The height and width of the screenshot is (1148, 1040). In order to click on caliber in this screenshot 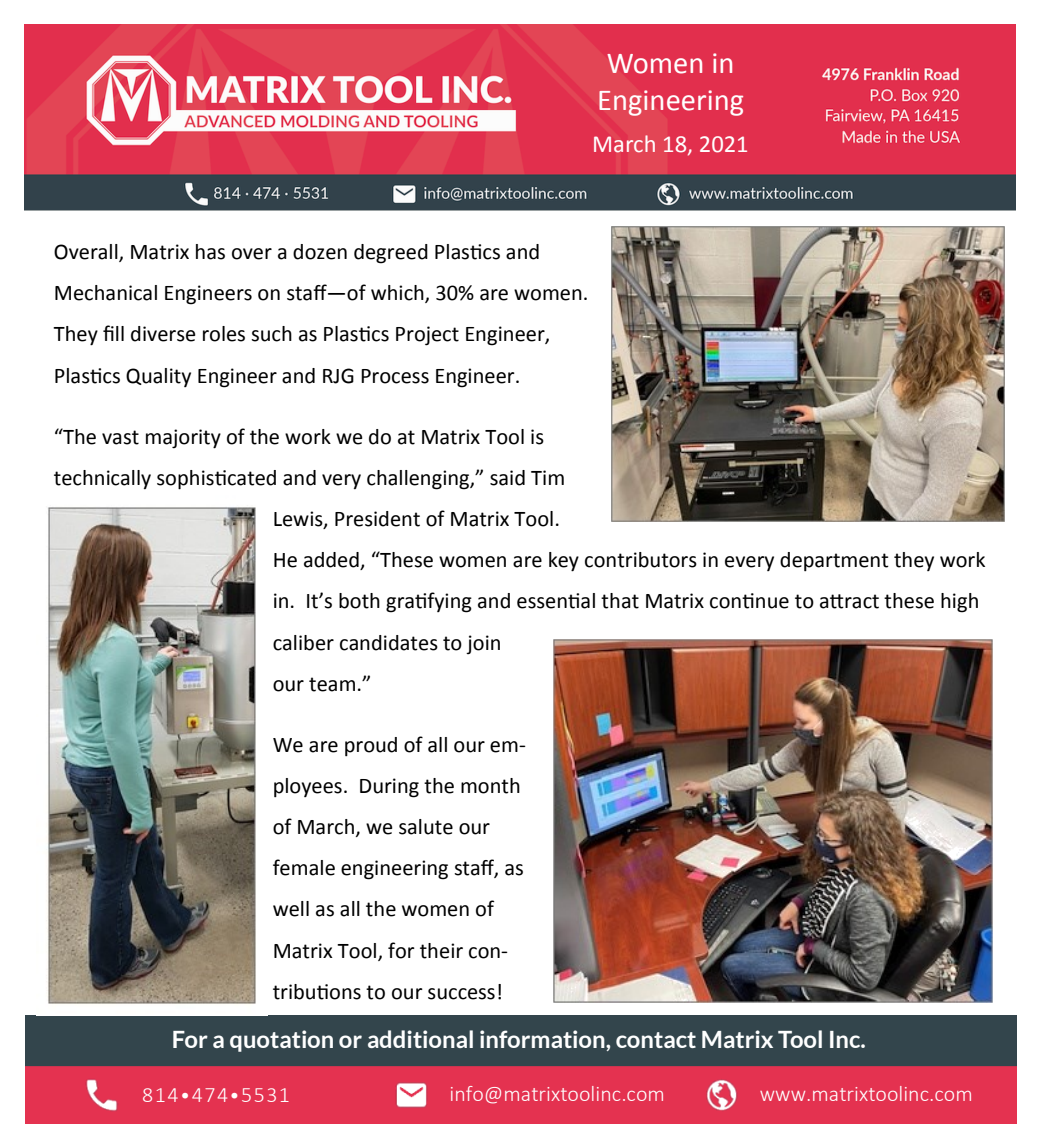, I will do `click(303, 643)`.
